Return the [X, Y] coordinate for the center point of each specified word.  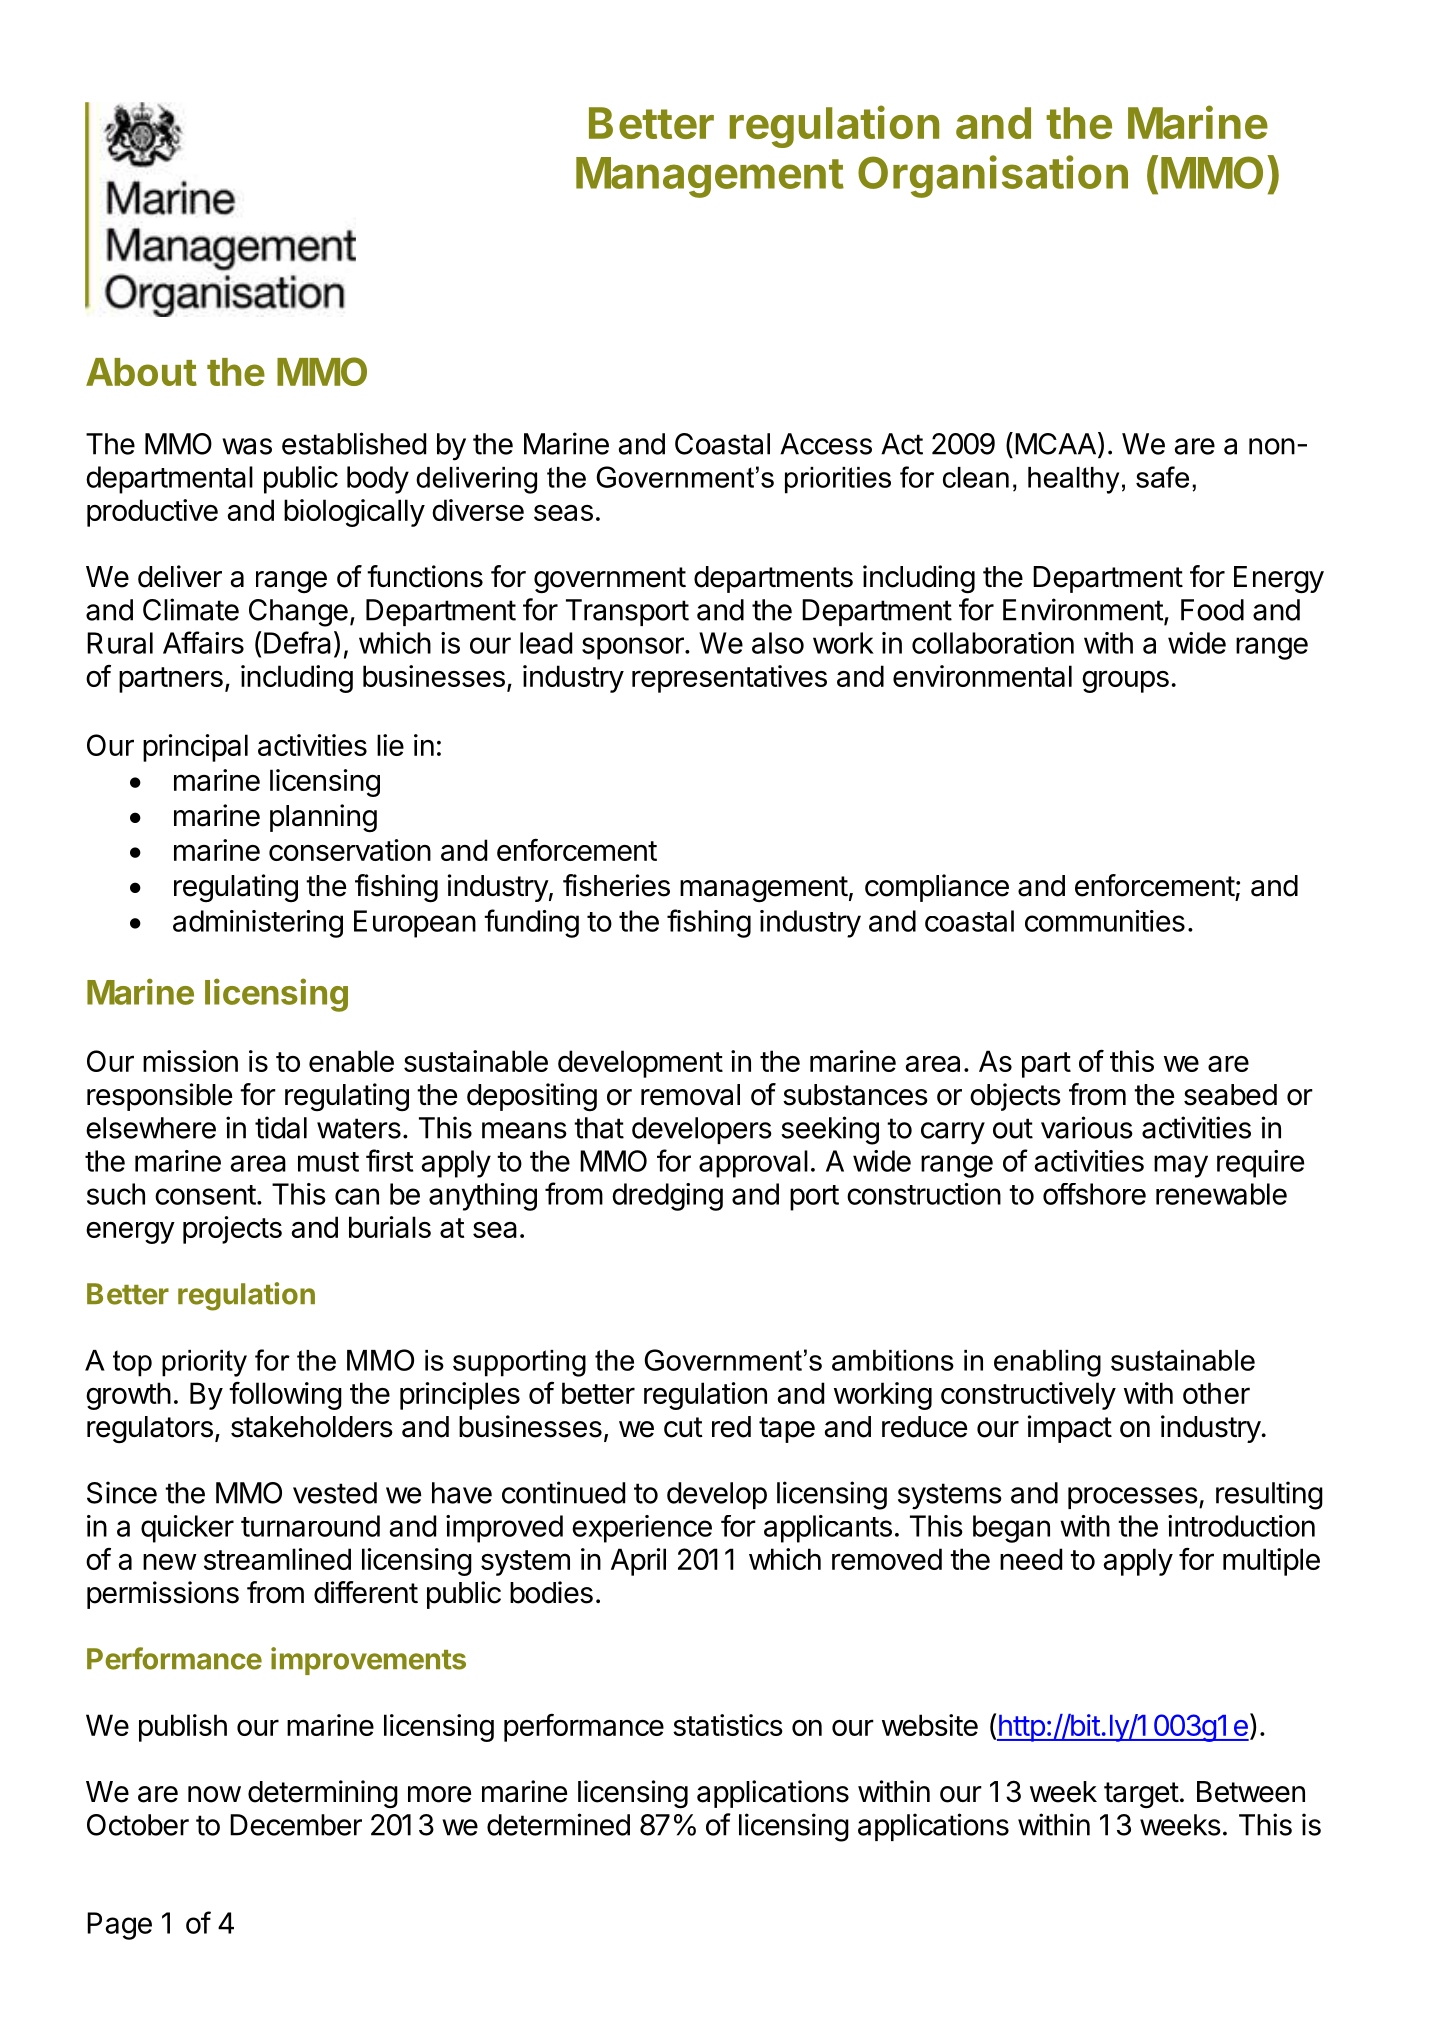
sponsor [634, 648]
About [141, 372]
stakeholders [312, 1427]
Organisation [993, 176]
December [296, 1825]
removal [690, 1095]
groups [1125, 681]
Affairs [203, 642]
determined [558, 1824]
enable [351, 1061]
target [1141, 1795]
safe [1162, 477]
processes [1133, 1498]
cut [683, 1427]
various [1087, 1127]
